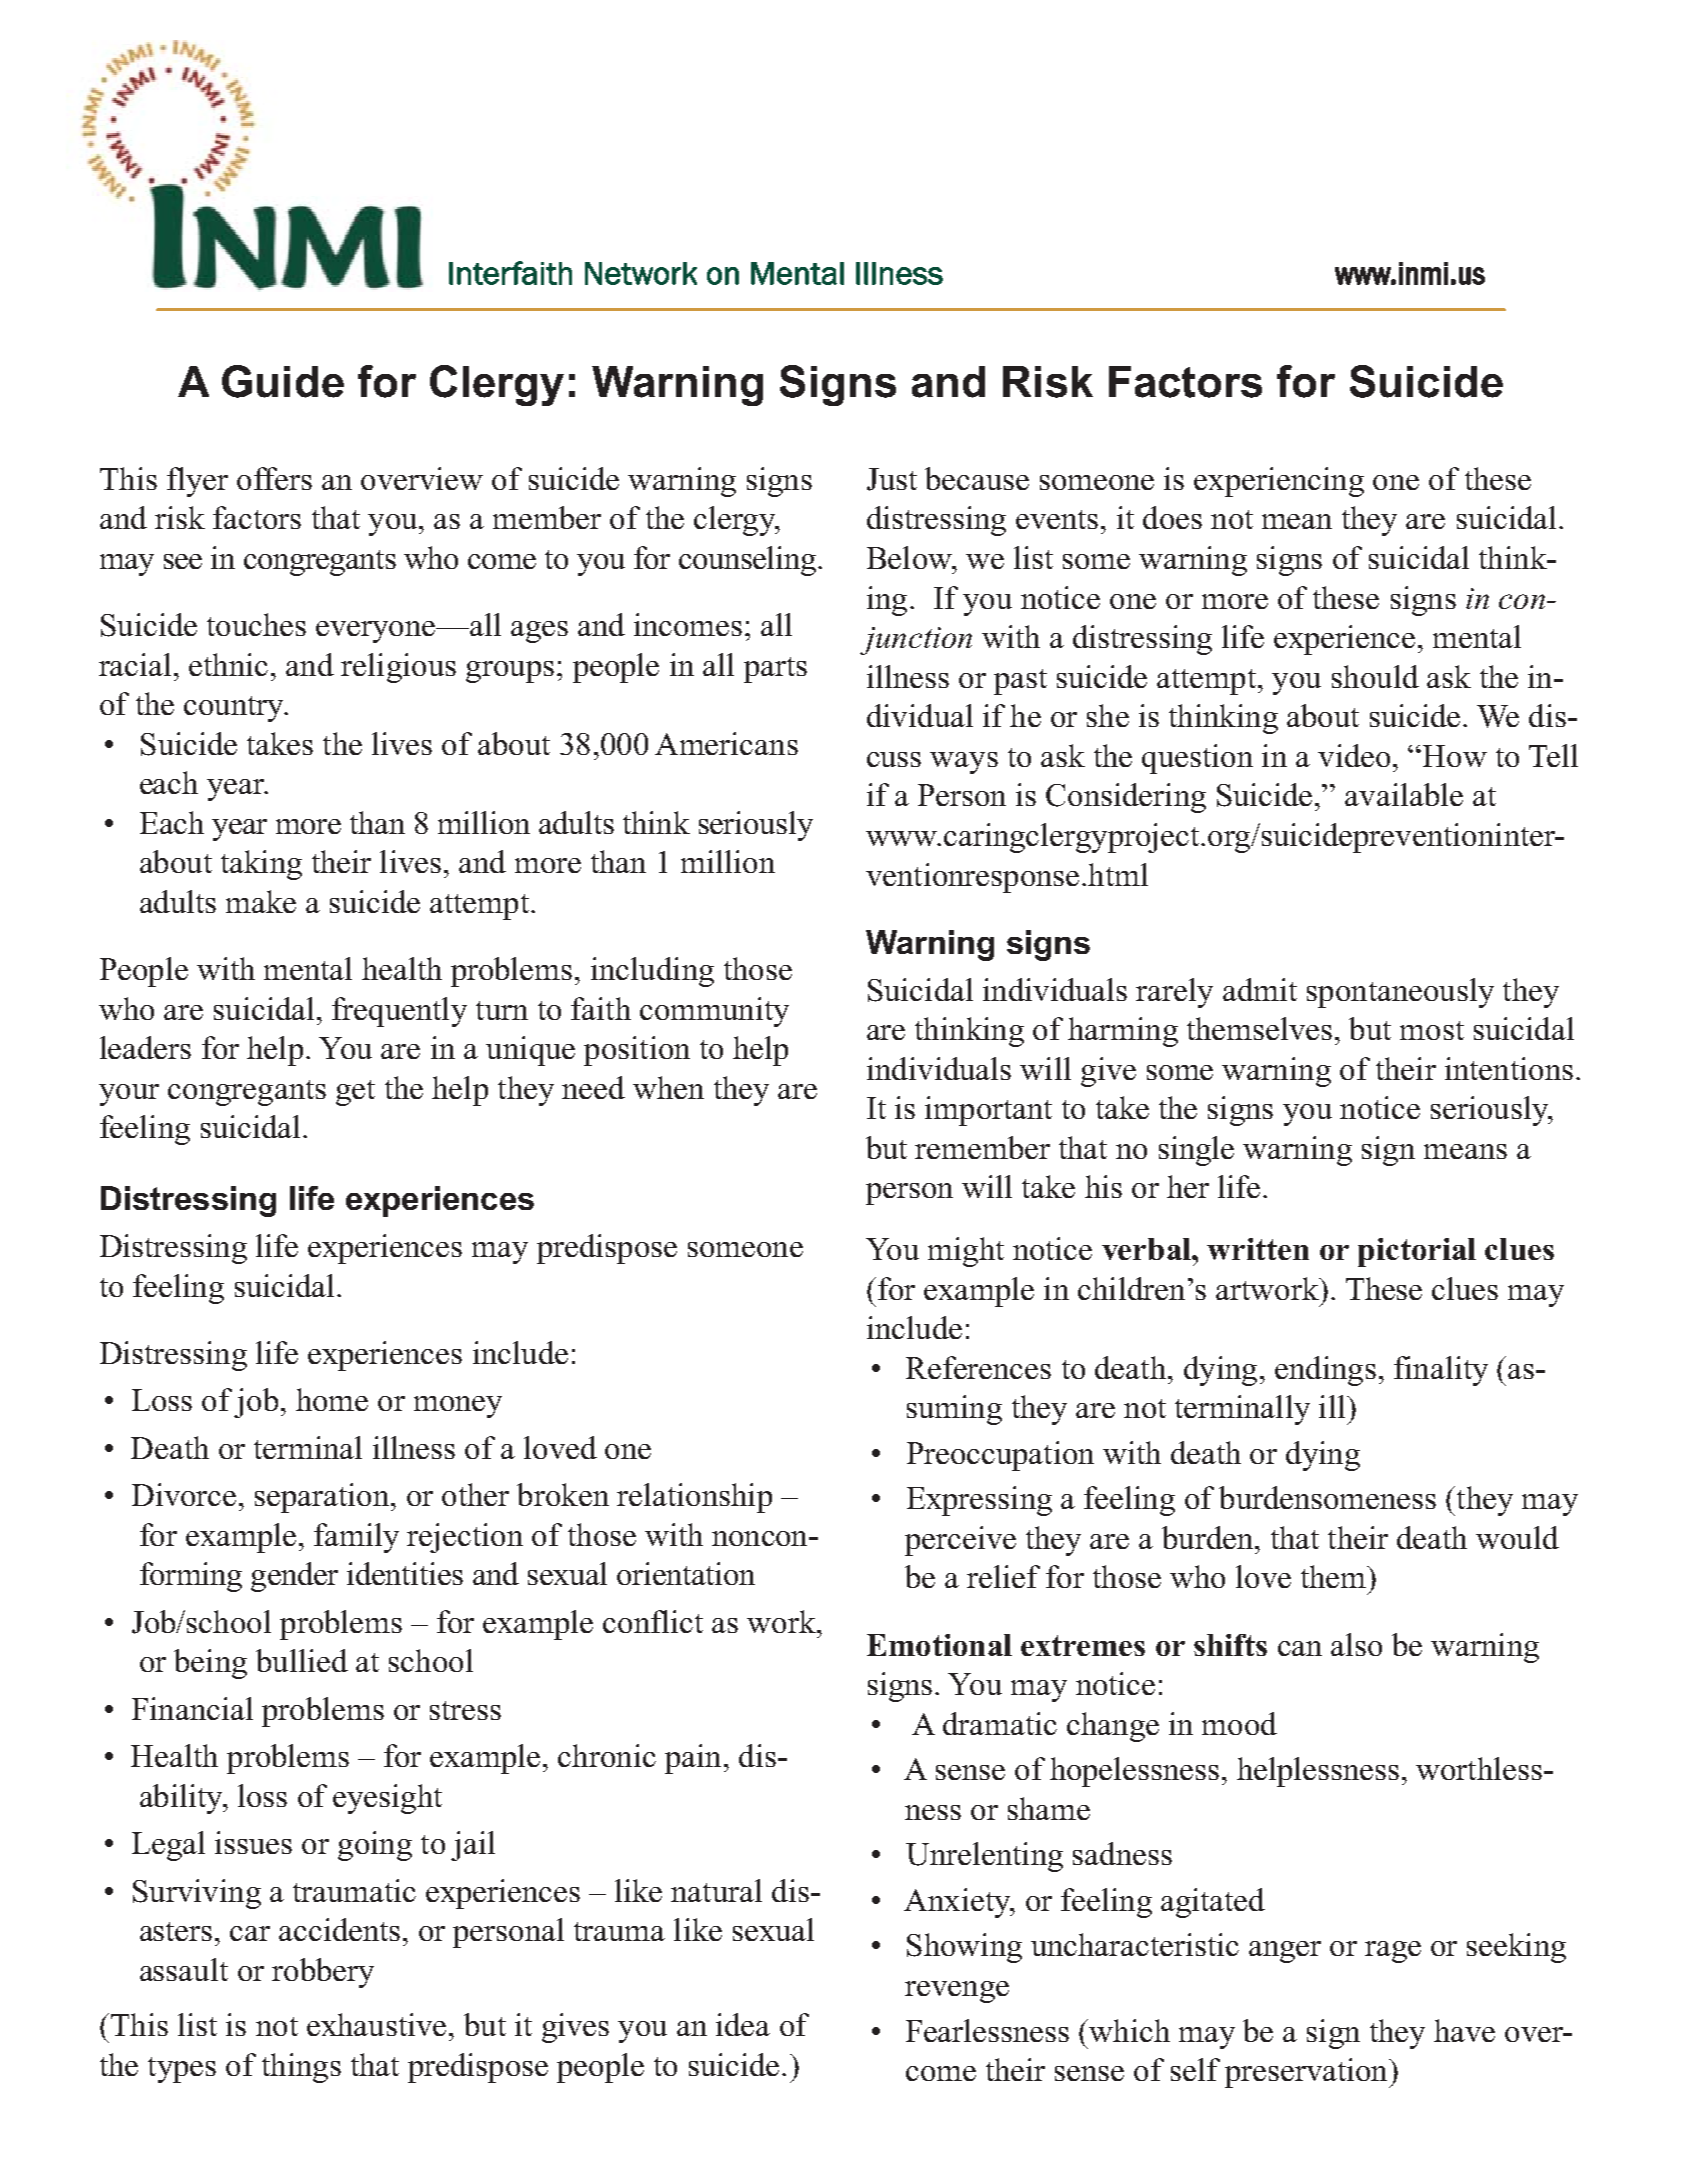 The image size is (1682, 2176). Describe the element at coordinates (939, 1645) in the screenshot. I see `Emotional` at that location.
